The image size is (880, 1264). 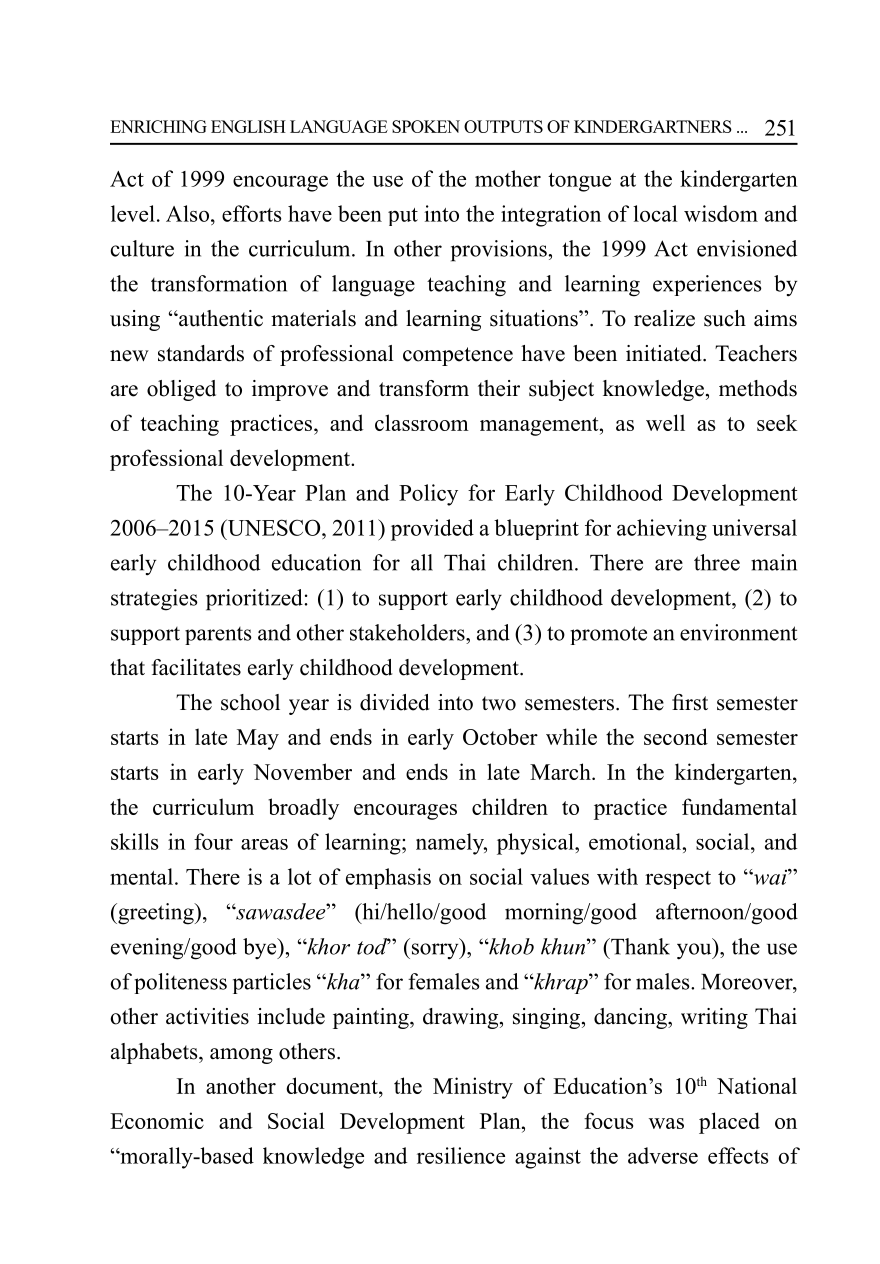 What do you see at coordinates (665, 422) in the screenshot?
I see `well` at bounding box center [665, 422].
